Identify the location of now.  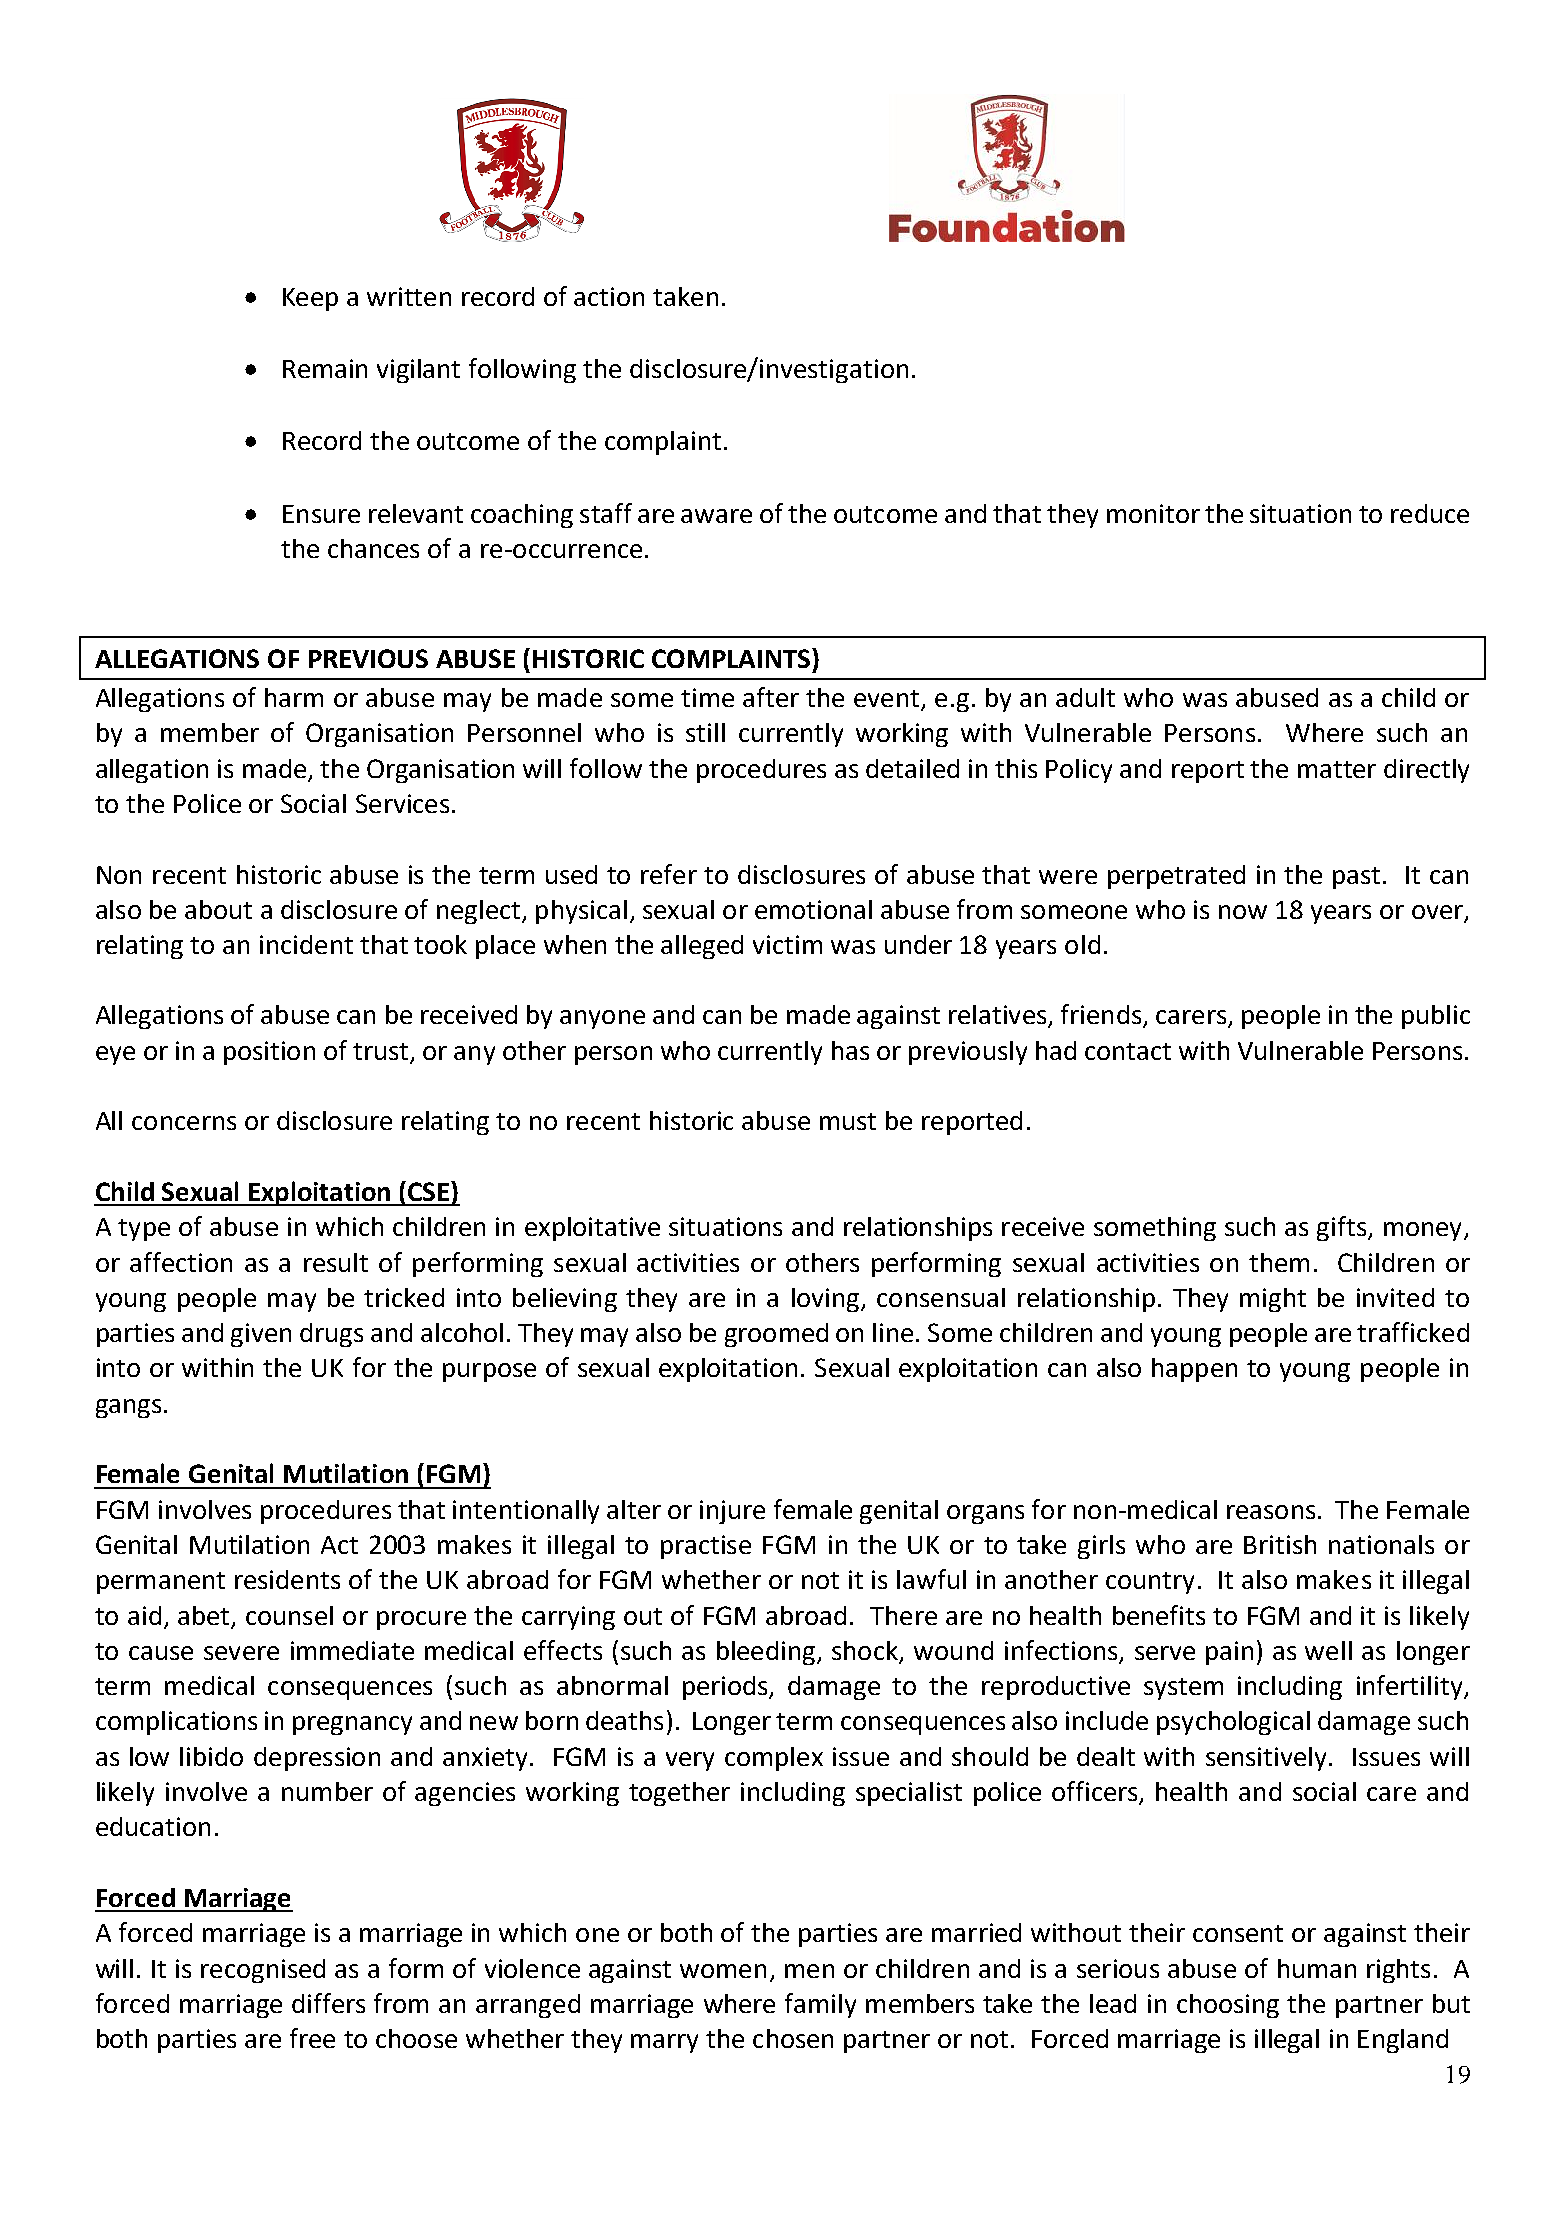
(1243, 912).
